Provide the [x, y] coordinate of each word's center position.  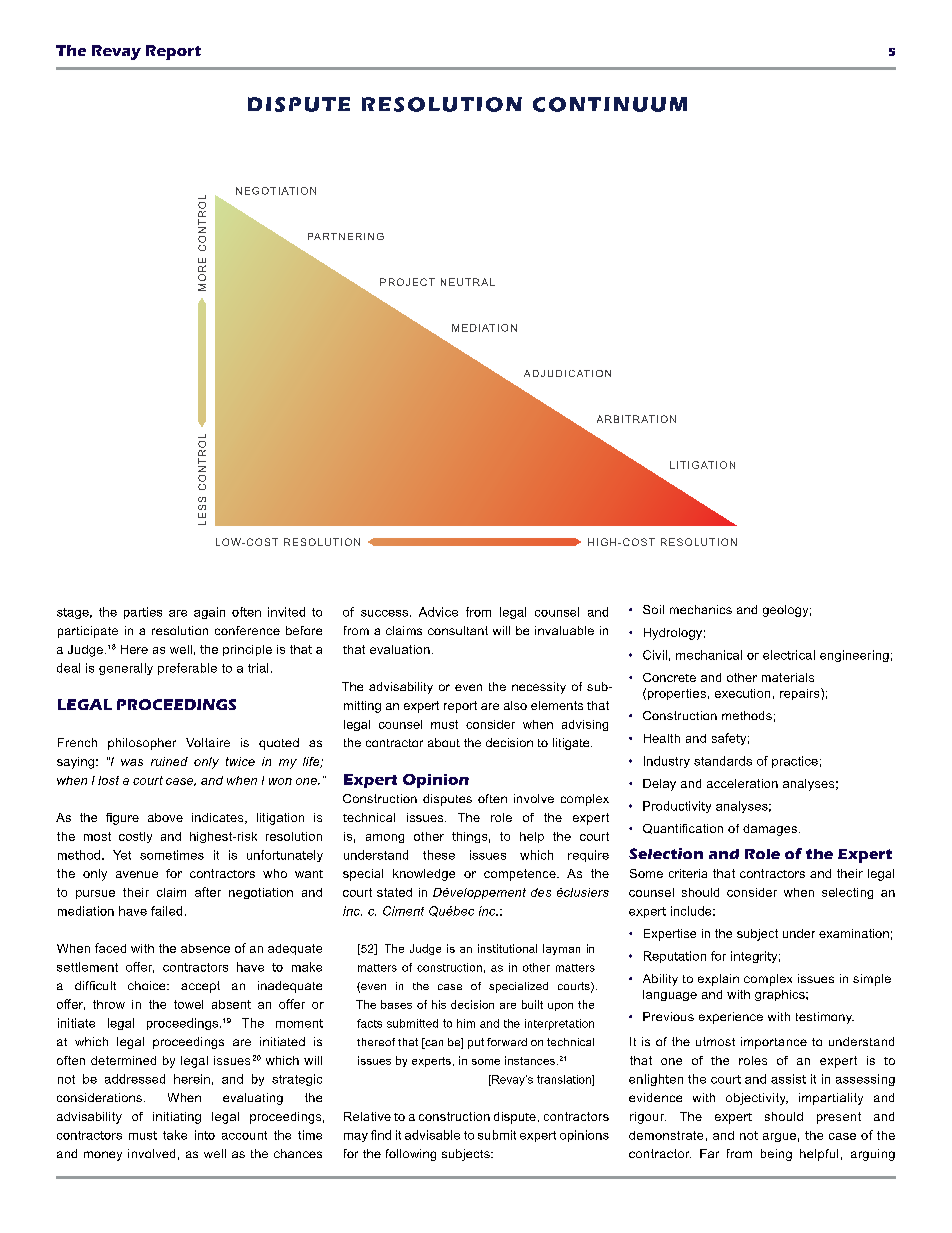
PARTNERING [346, 236]
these [439, 855]
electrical [789, 655]
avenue [137, 874]
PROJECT [407, 282]
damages [770, 830]
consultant [458, 630]
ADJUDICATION [567, 373]
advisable [432, 1135]
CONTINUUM [610, 104]
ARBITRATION [636, 419]
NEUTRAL [468, 282]
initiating [177, 1118]
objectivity [757, 1099]
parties [143, 613]
